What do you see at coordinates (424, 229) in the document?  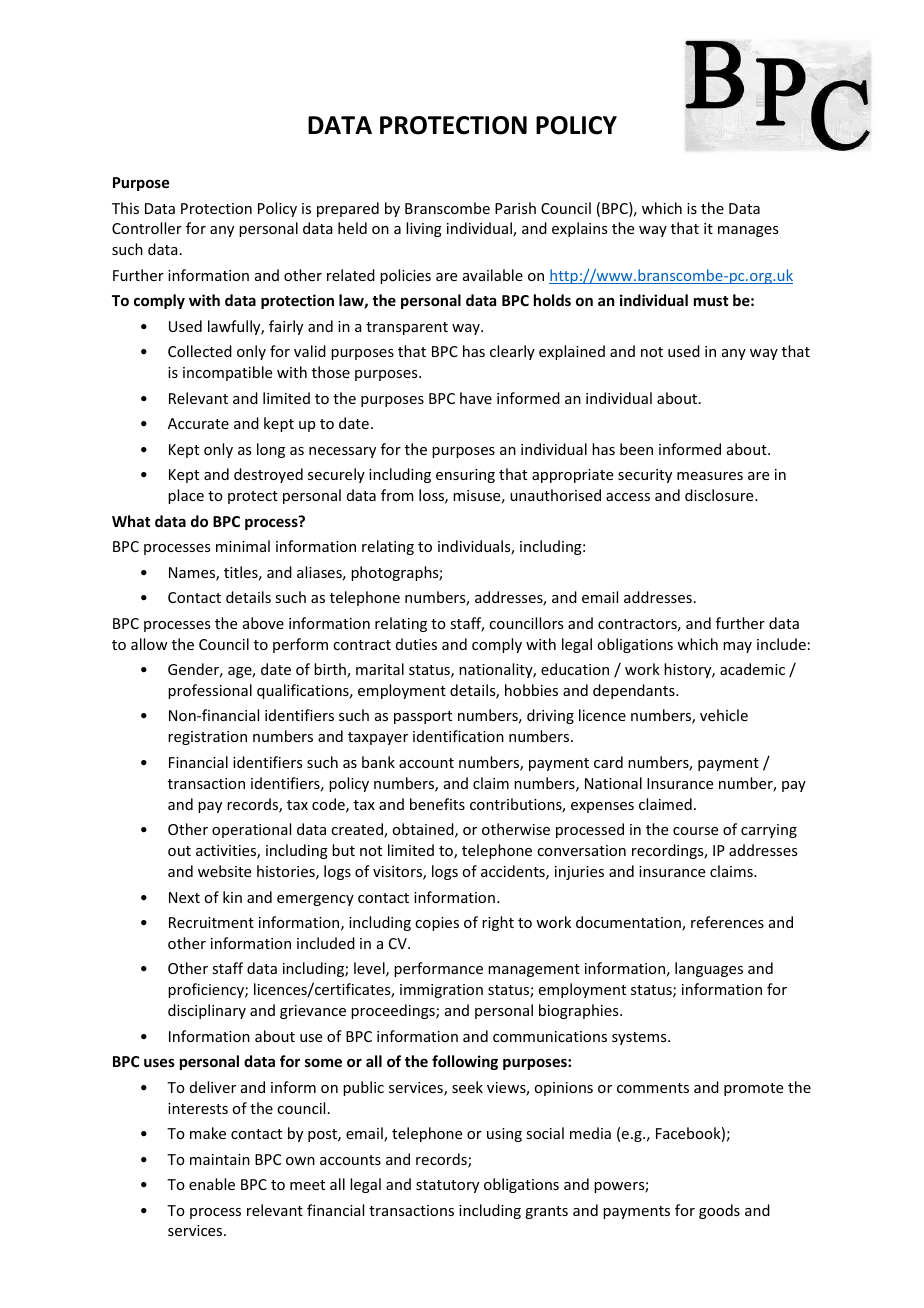 I see `living` at bounding box center [424, 229].
